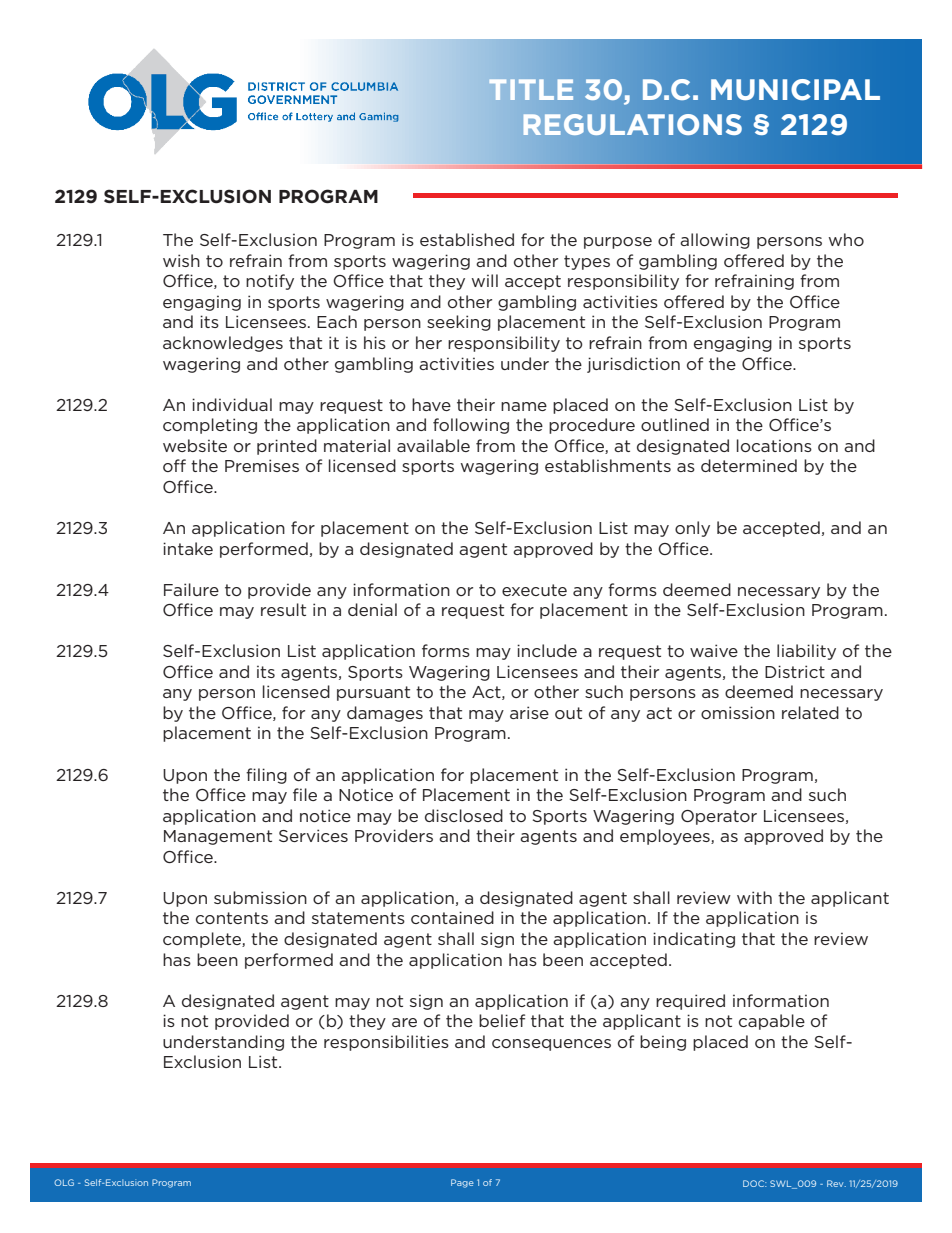  Describe the element at coordinates (64, 1182) in the screenshot. I see `OLG` at that location.
